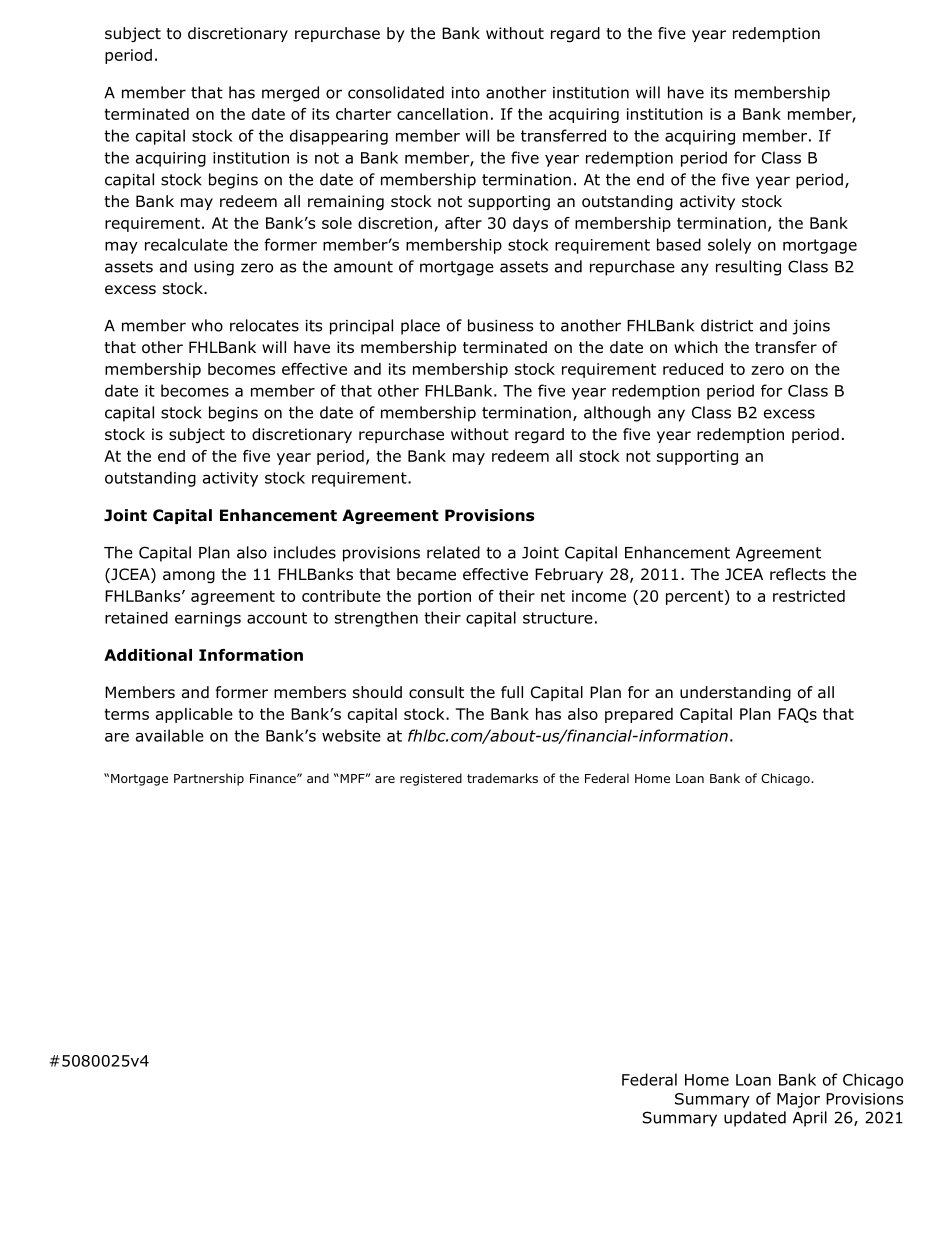  What do you see at coordinates (290, 94) in the page?
I see `merged` at bounding box center [290, 94].
